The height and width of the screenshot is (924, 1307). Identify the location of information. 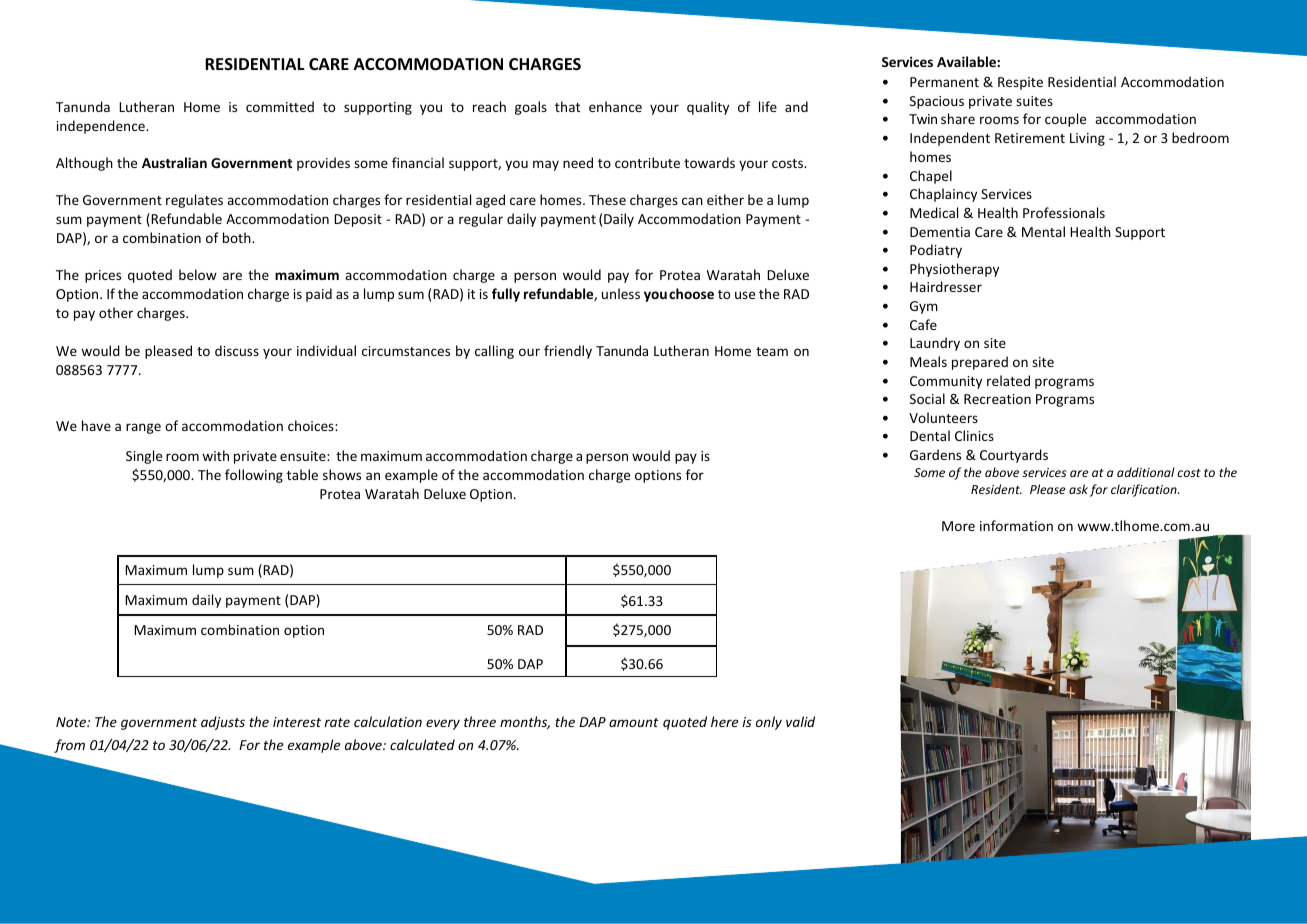
(1016, 525).
